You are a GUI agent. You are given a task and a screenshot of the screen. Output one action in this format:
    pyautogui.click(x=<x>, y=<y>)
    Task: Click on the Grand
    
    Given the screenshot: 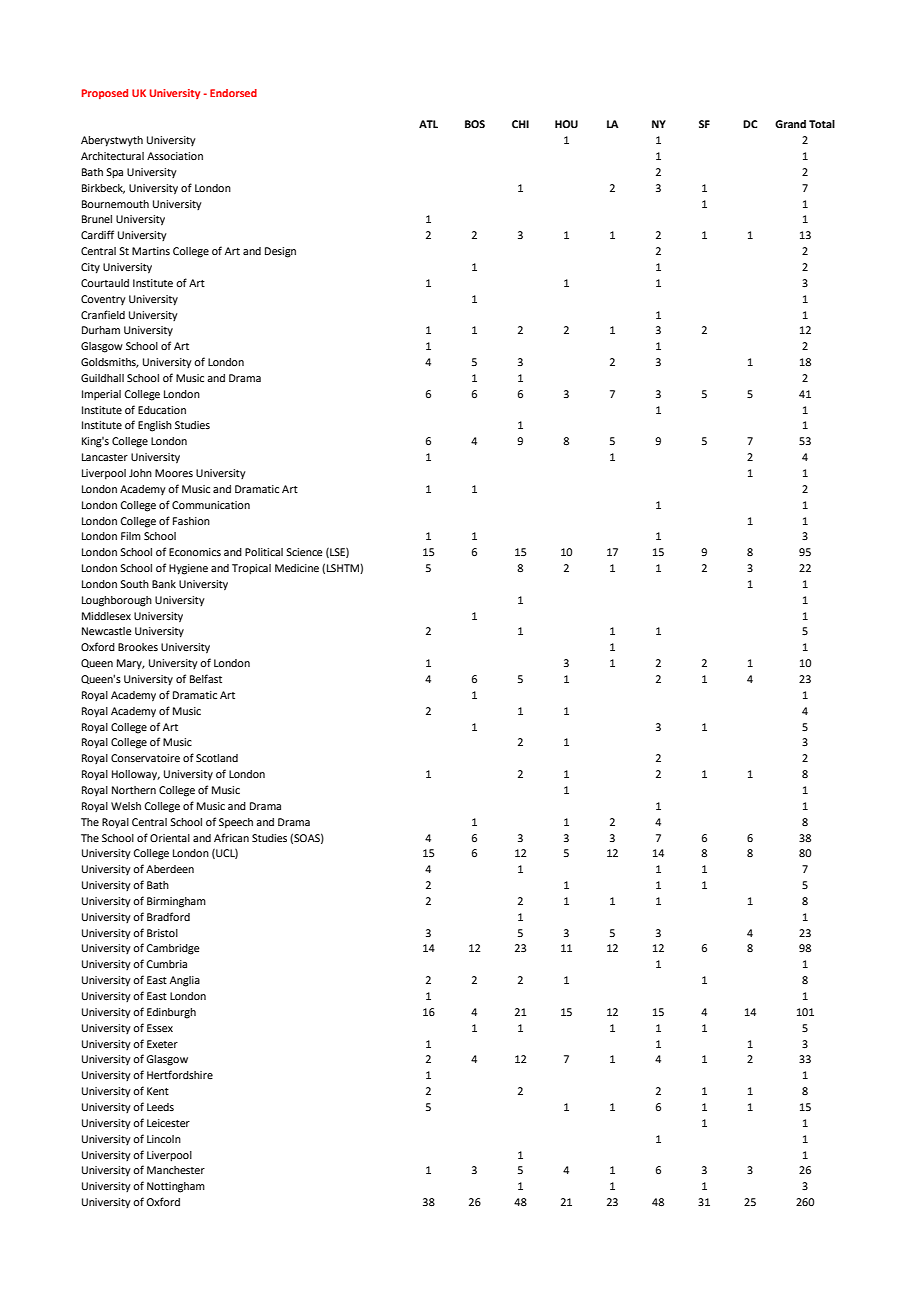 What is the action you would take?
    pyautogui.click(x=790, y=124)
